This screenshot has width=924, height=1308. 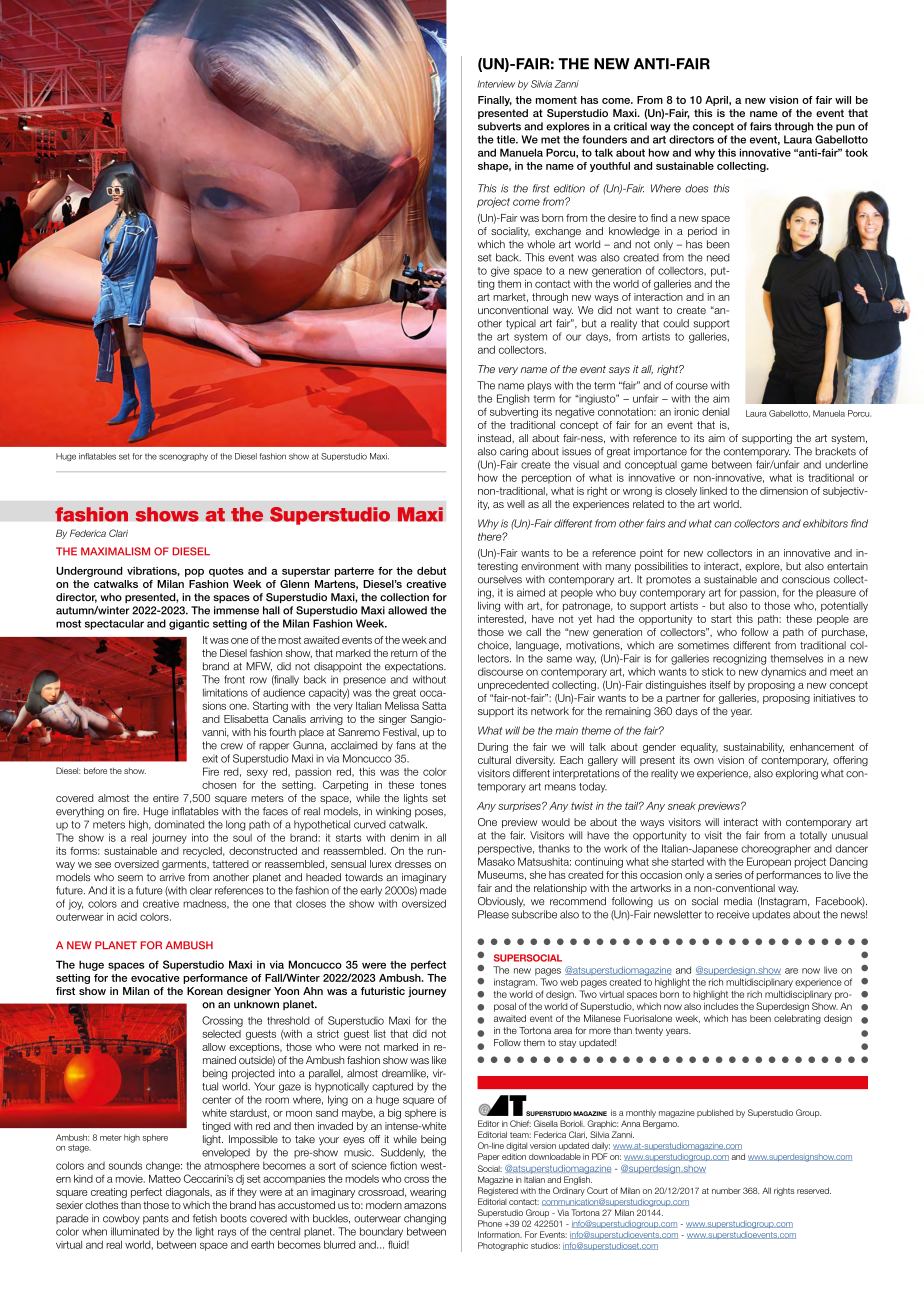 What do you see at coordinates (845, 128) in the screenshot?
I see `pun` at bounding box center [845, 128].
